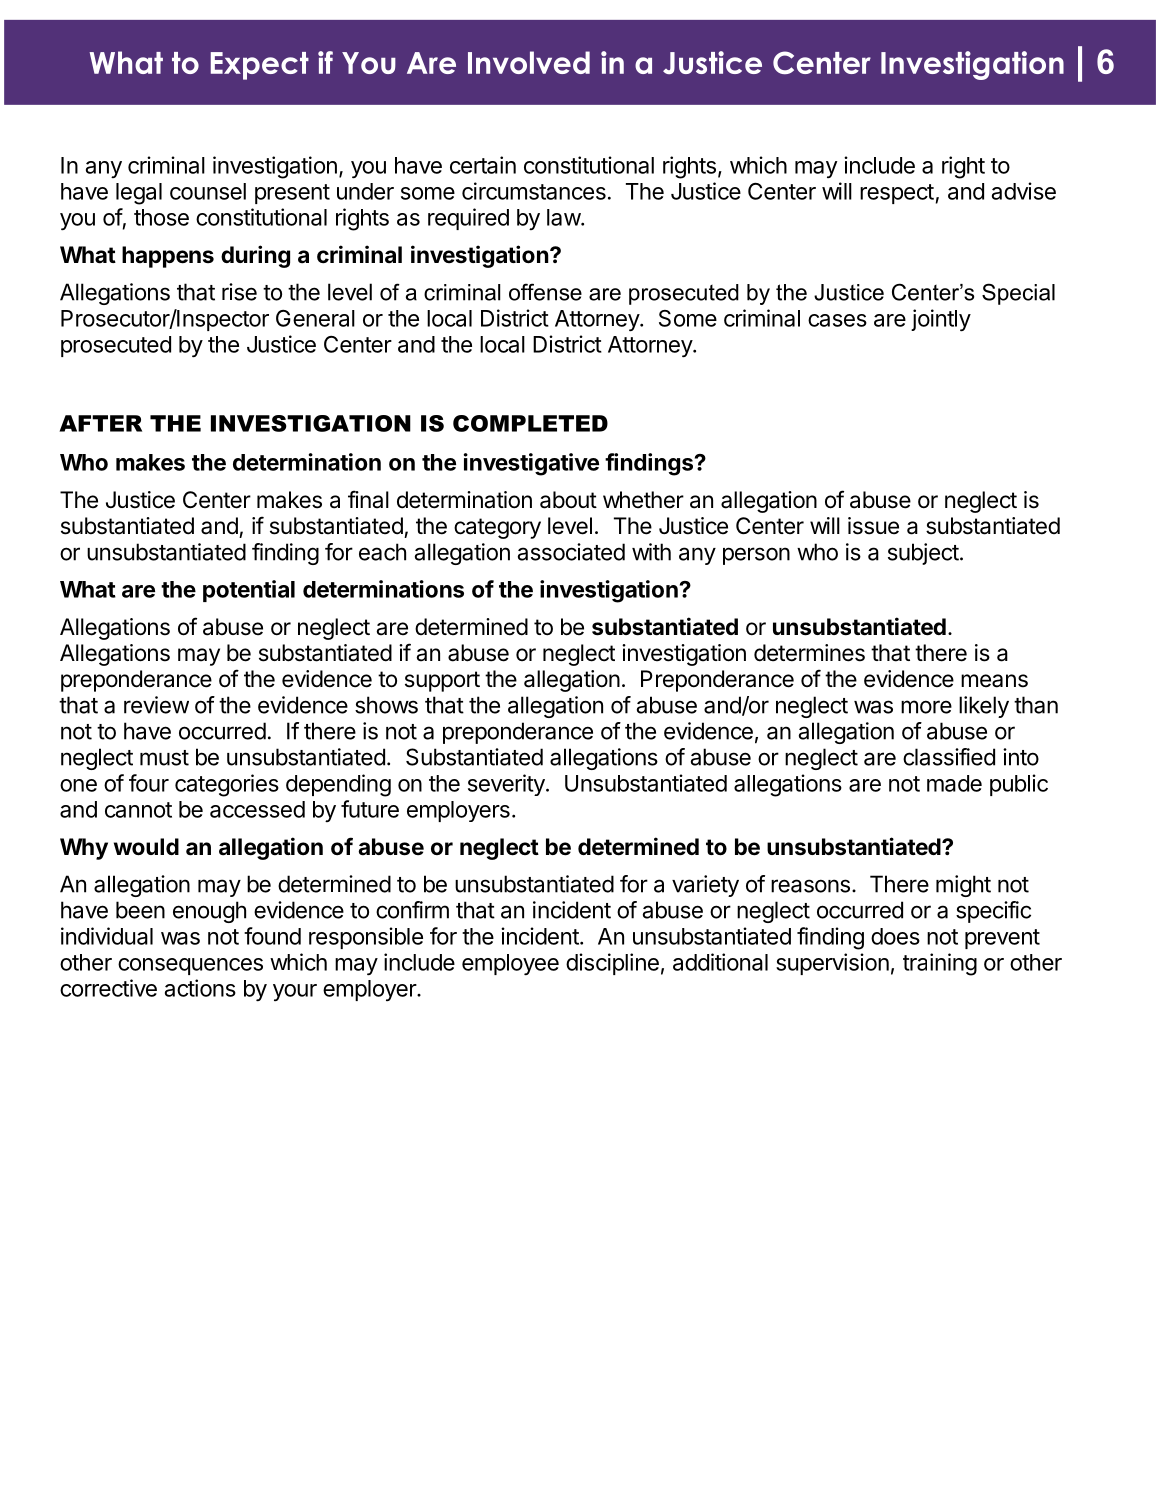 Image resolution: width=1156 pixels, height=1496 pixels. What do you see at coordinates (529, 62) in the image?
I see `Involved` at bounding box center [529, 62].
